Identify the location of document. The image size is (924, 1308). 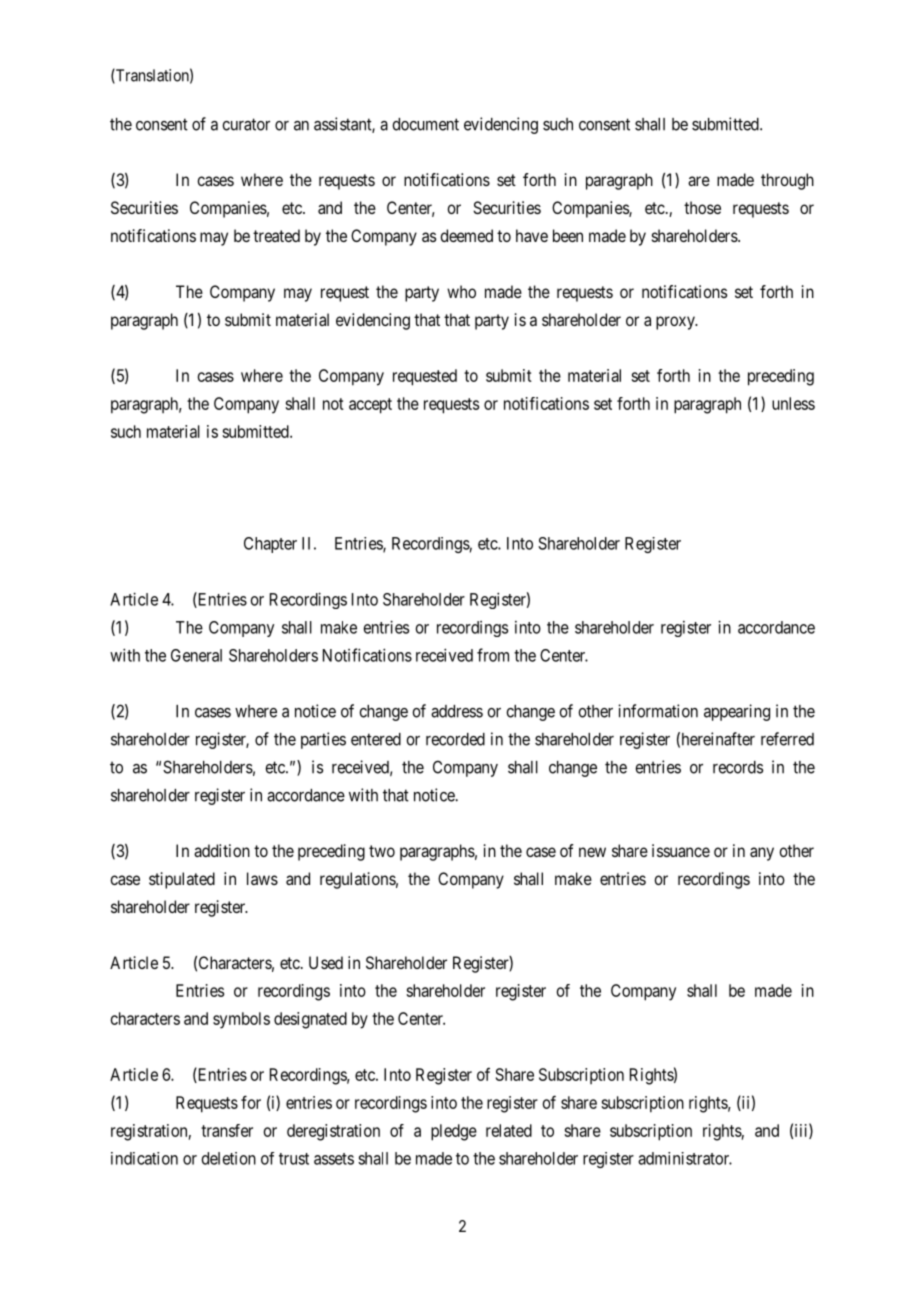
(425, 124).
